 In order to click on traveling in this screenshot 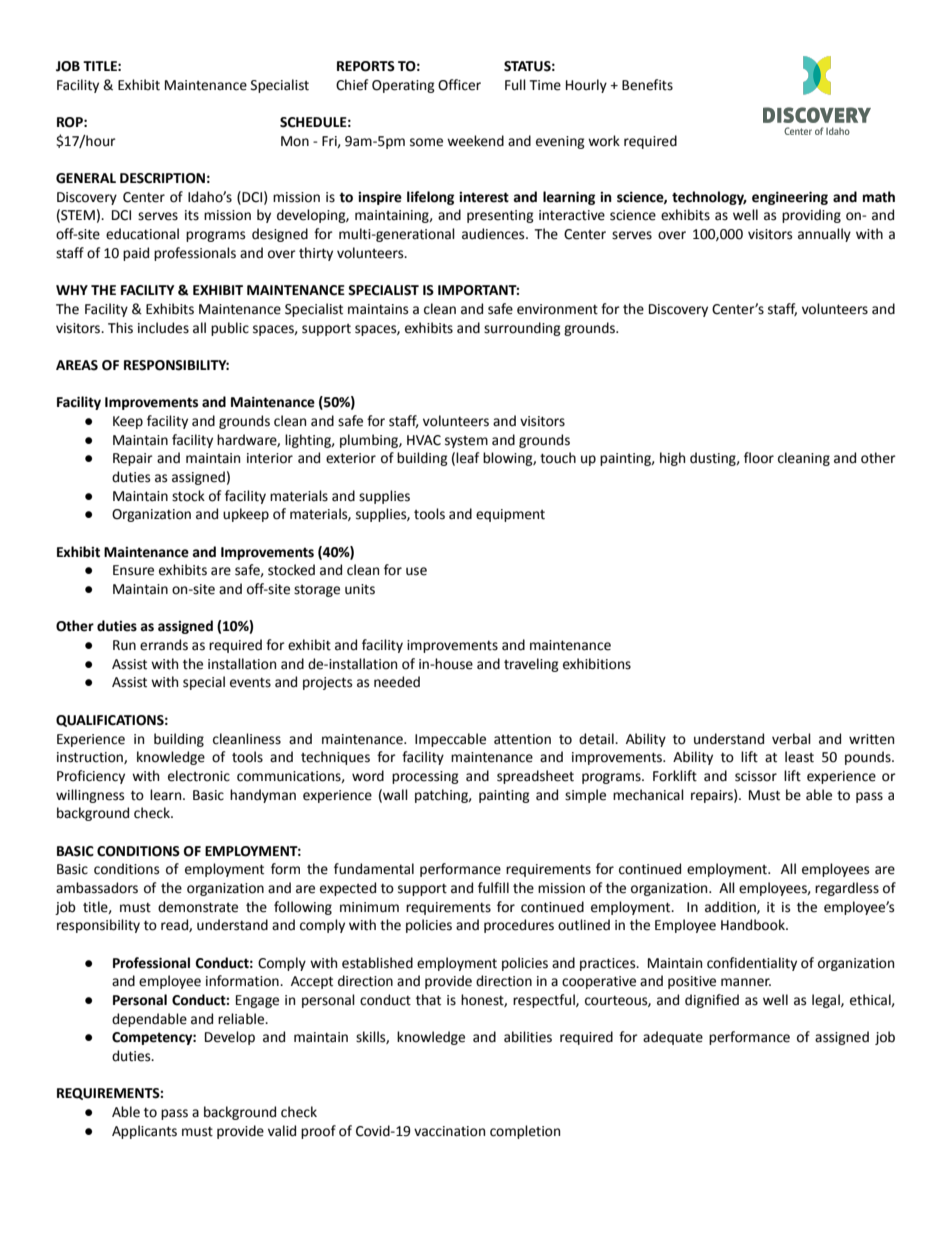, I will do `click(531, 665)`.
